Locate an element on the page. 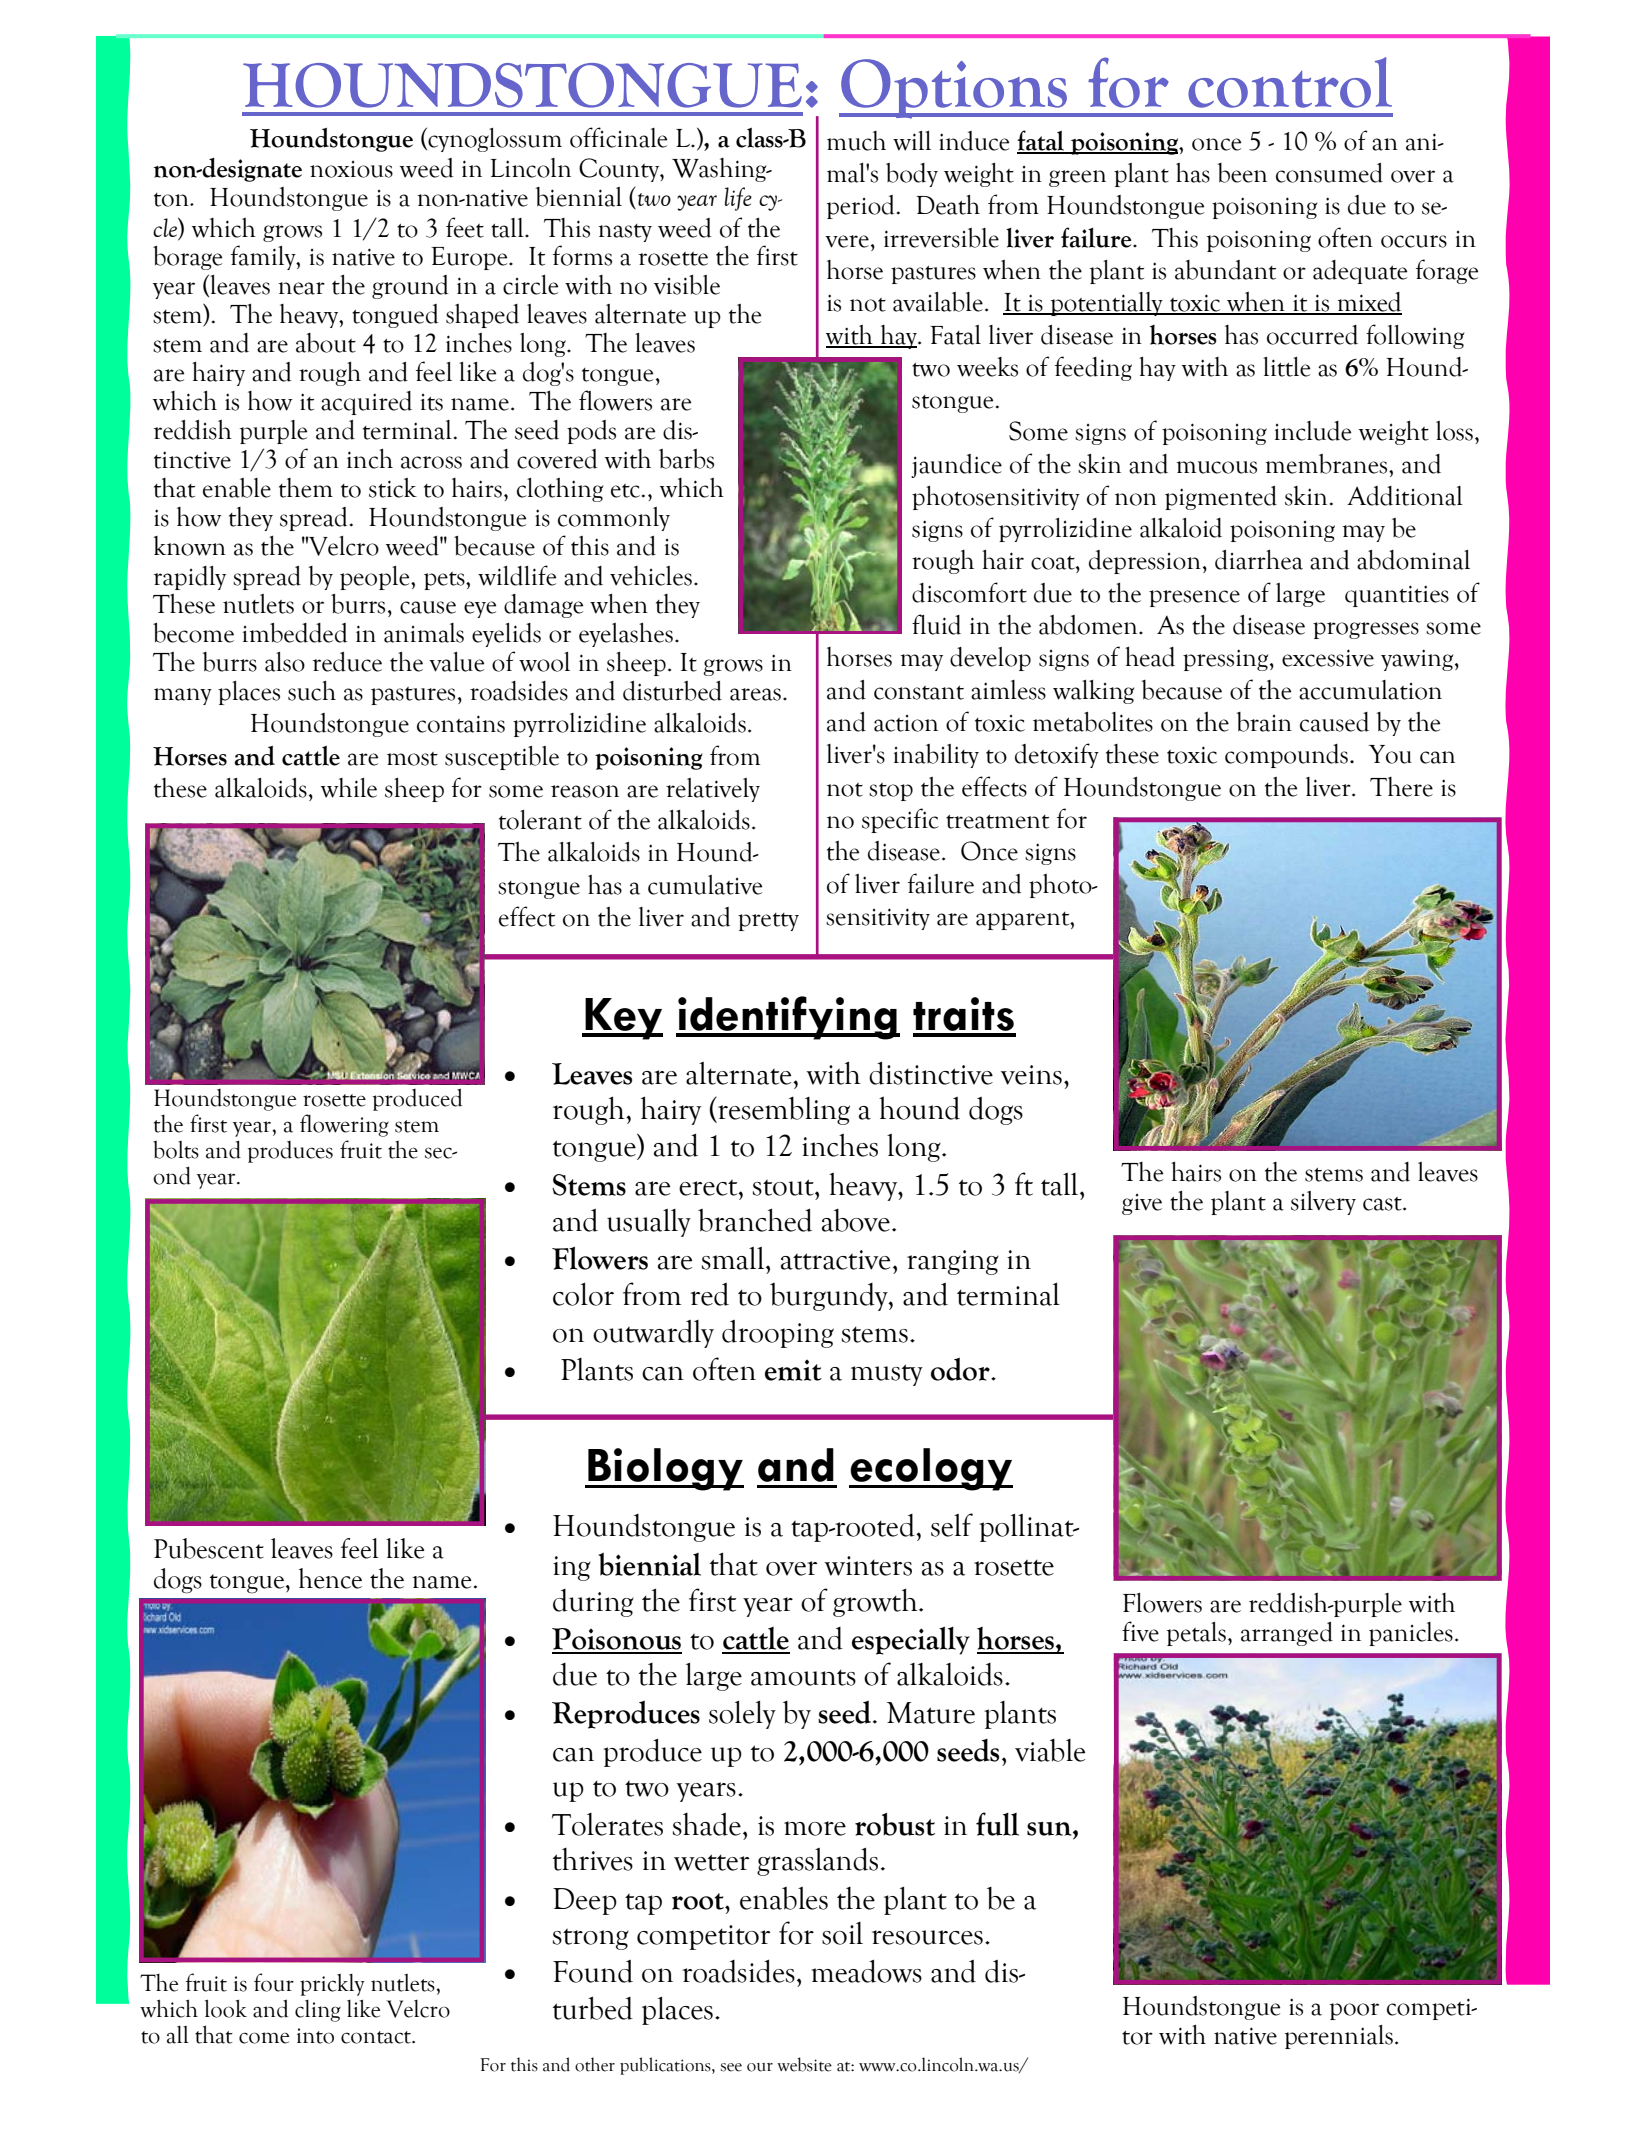 The height and width of the document is (2132, 1647). emit is located at coordinates (793, 1370).
